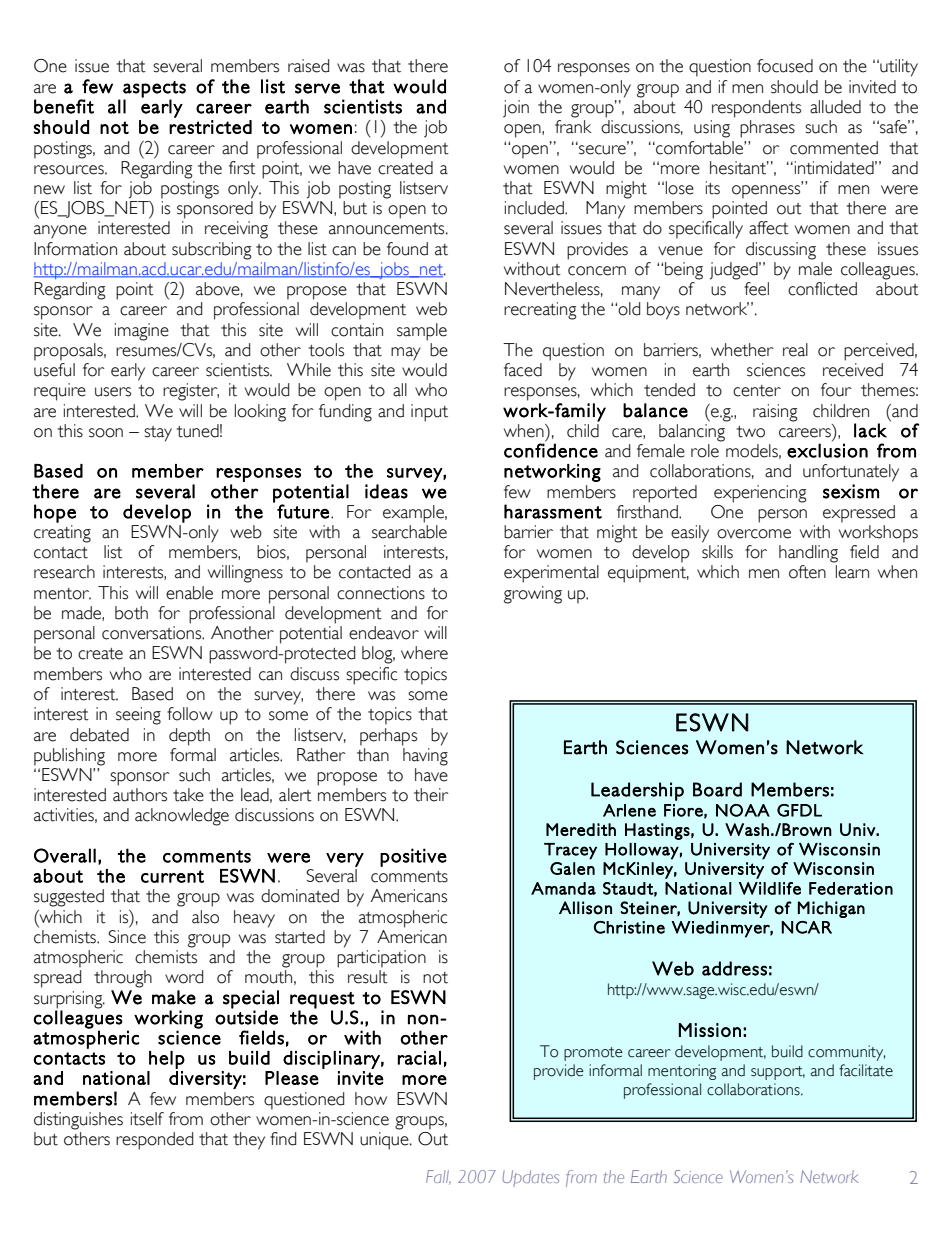 This document has height=1233, width=952. Describe the element at coordinates (795, 350) in the document. I see `real` at that location.
